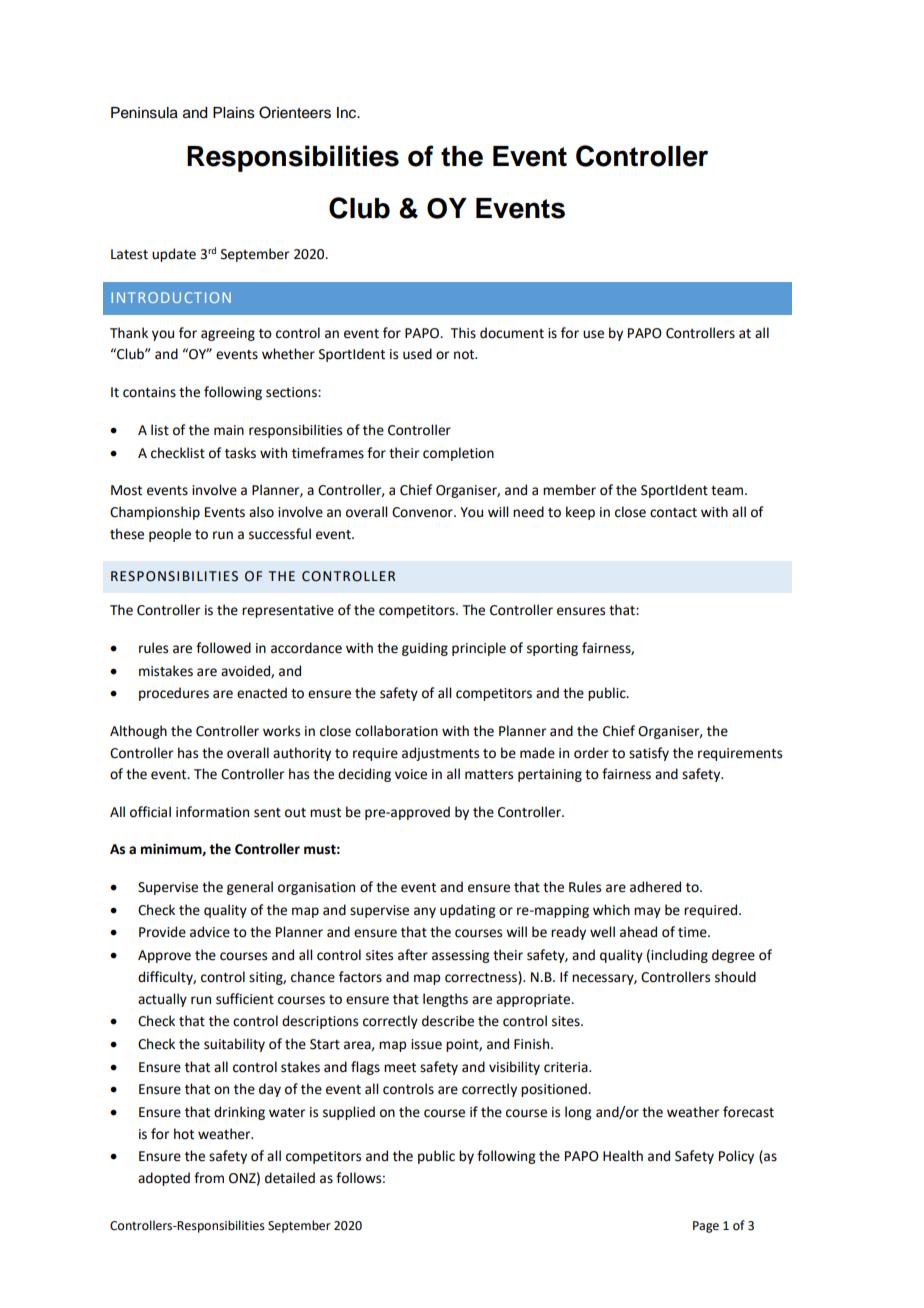  What do you see at coordinates (349, 1113) in the screenshot?
I see `supplied` at bounding box center [349, 1113].
